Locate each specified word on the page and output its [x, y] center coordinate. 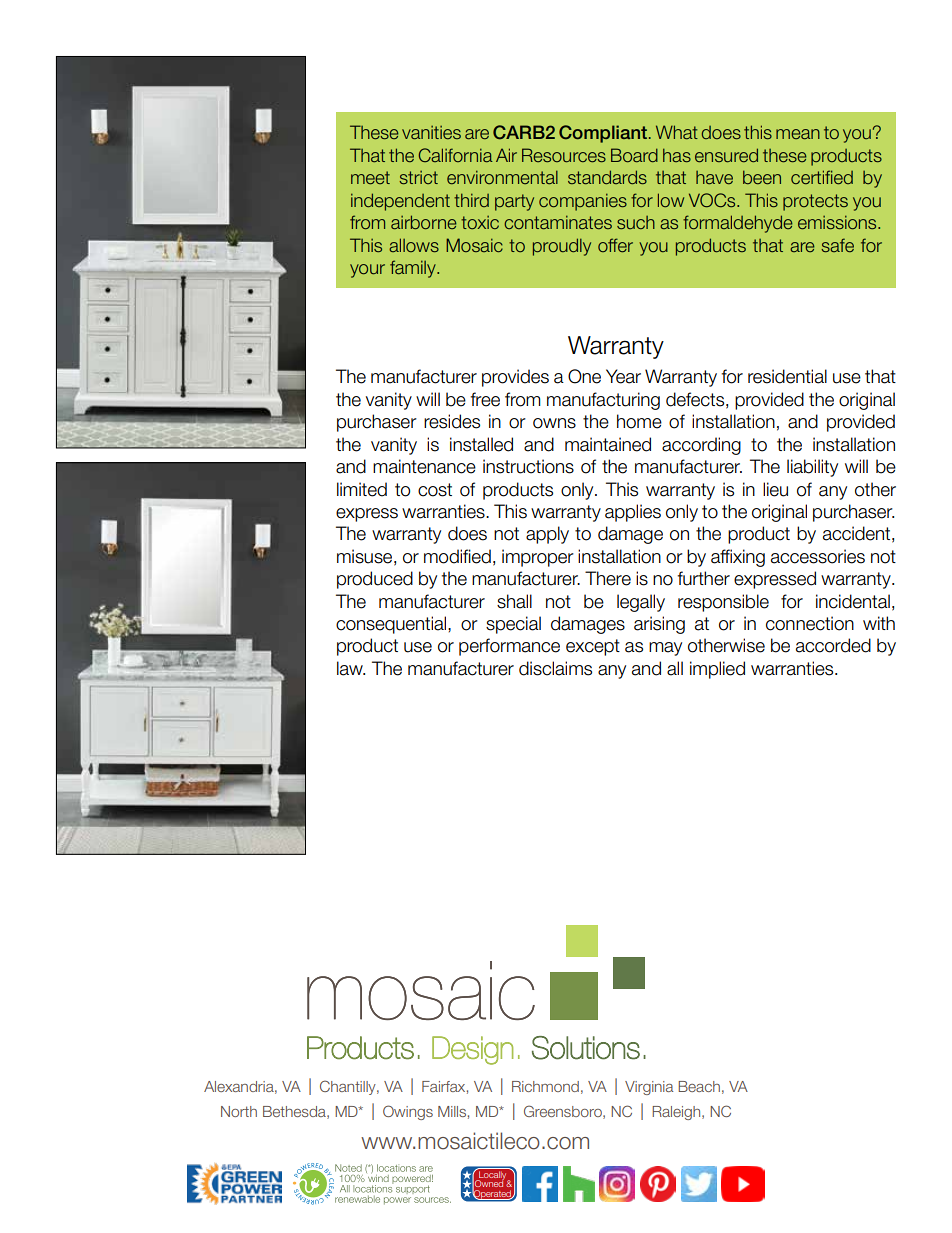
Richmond [545, 1086]
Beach [699, 1086]
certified [822, 177]
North [239, 1111]
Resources [564, 155]
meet [370, 178]
